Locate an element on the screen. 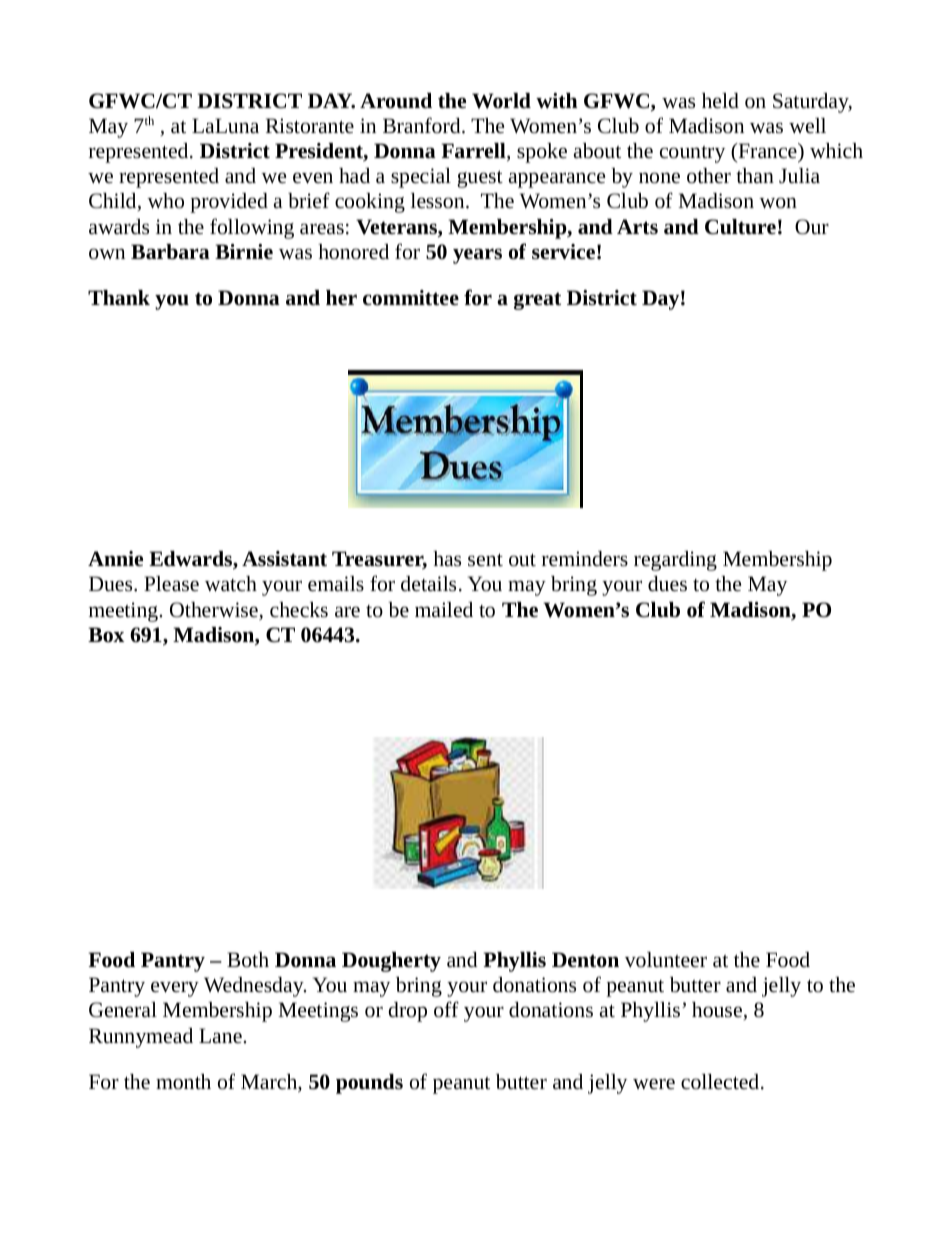 This screenshot has height=1233, width=952. reminders is located at coordinates (585, 559).
